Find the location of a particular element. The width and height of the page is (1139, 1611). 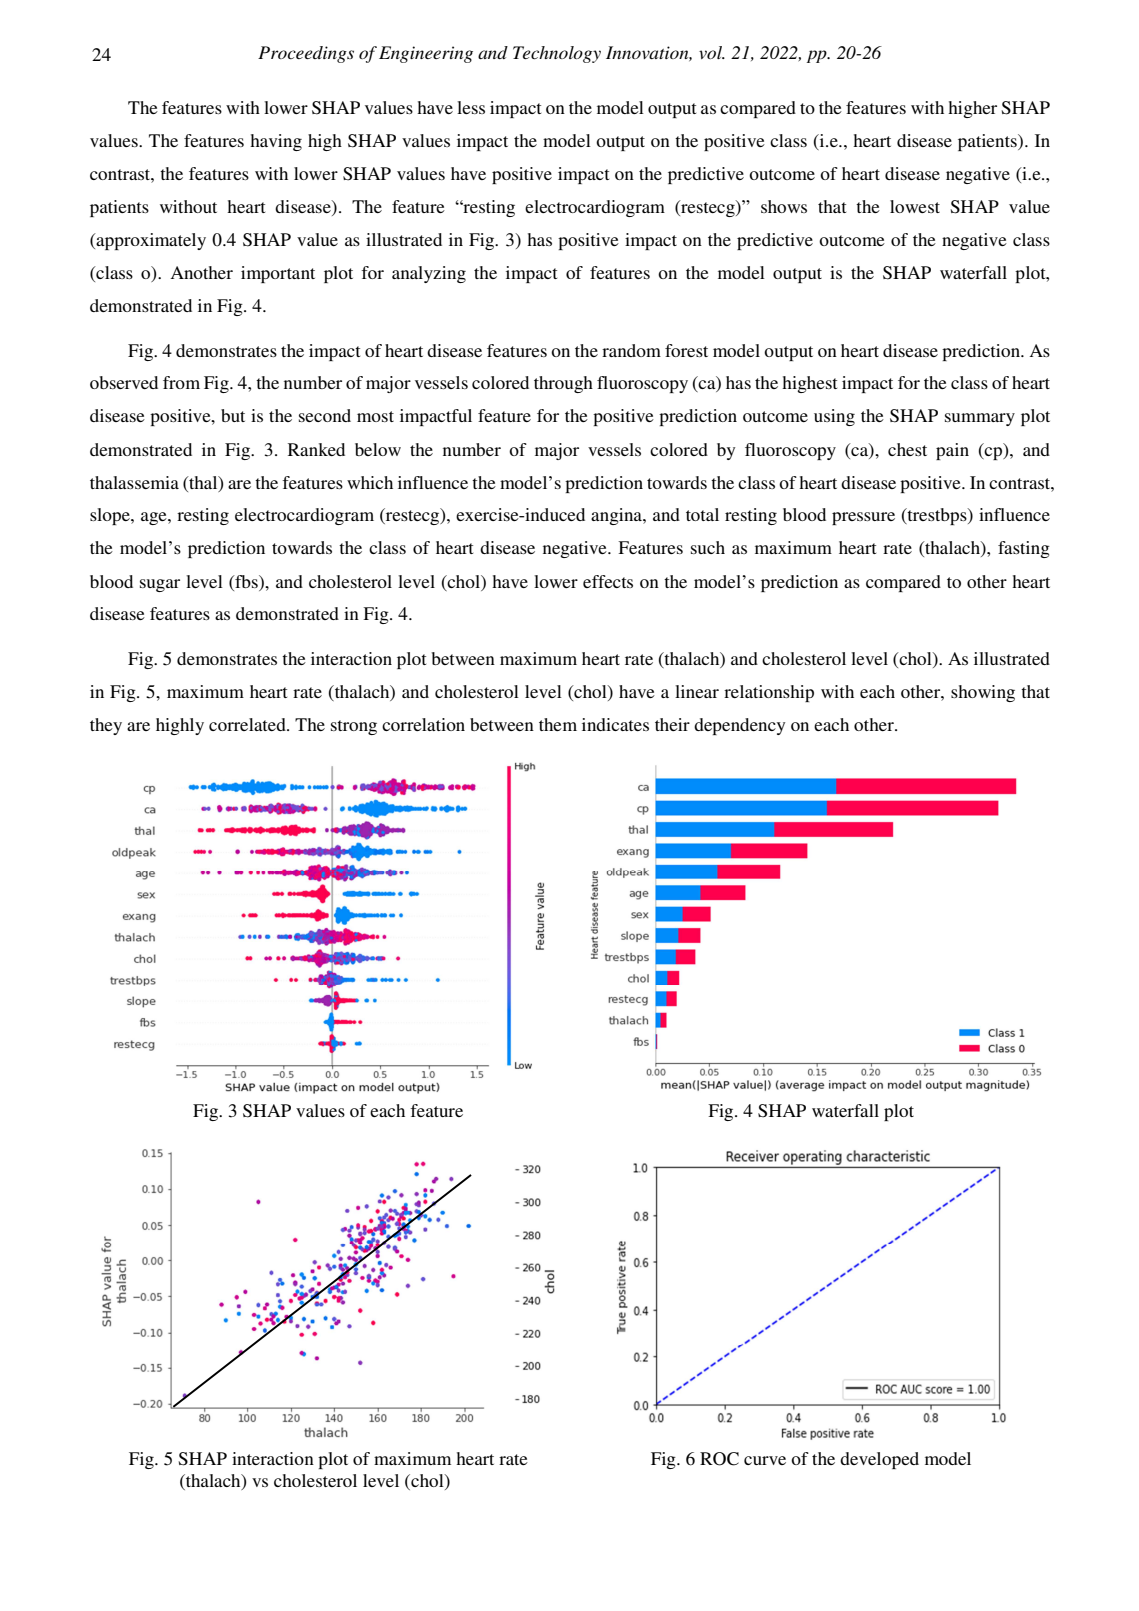

curve is located at coordinates (765, 1460).
